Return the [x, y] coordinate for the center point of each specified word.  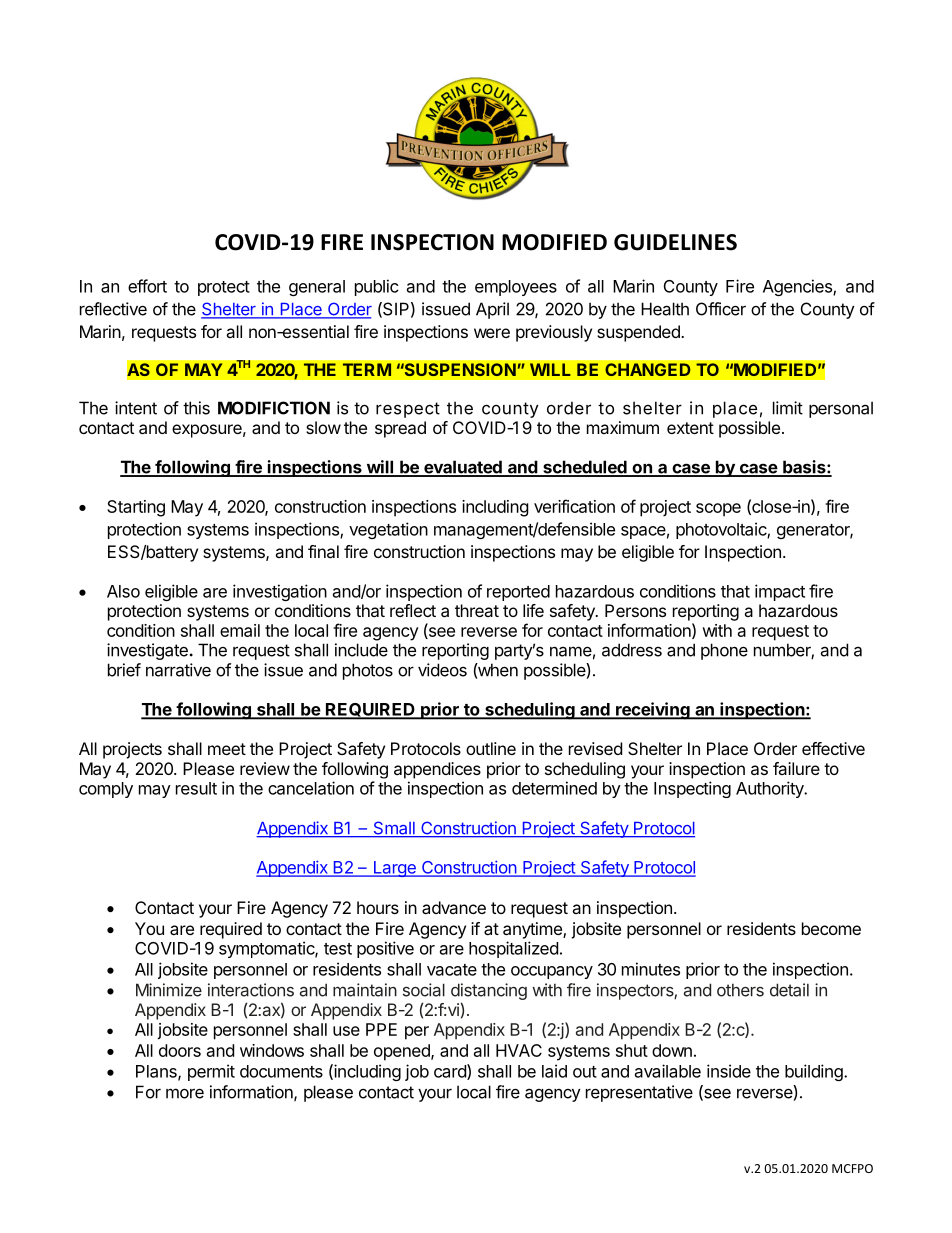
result [196, 788]
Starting [136, 508]
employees [516, 288]
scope [718, 510]
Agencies [798, 287]
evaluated [463, 468]
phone [724, 651]
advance [454, 907]
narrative [178, 670]
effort [147, 286]
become [831, 928]
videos [442, 670]
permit [211, 1072]
